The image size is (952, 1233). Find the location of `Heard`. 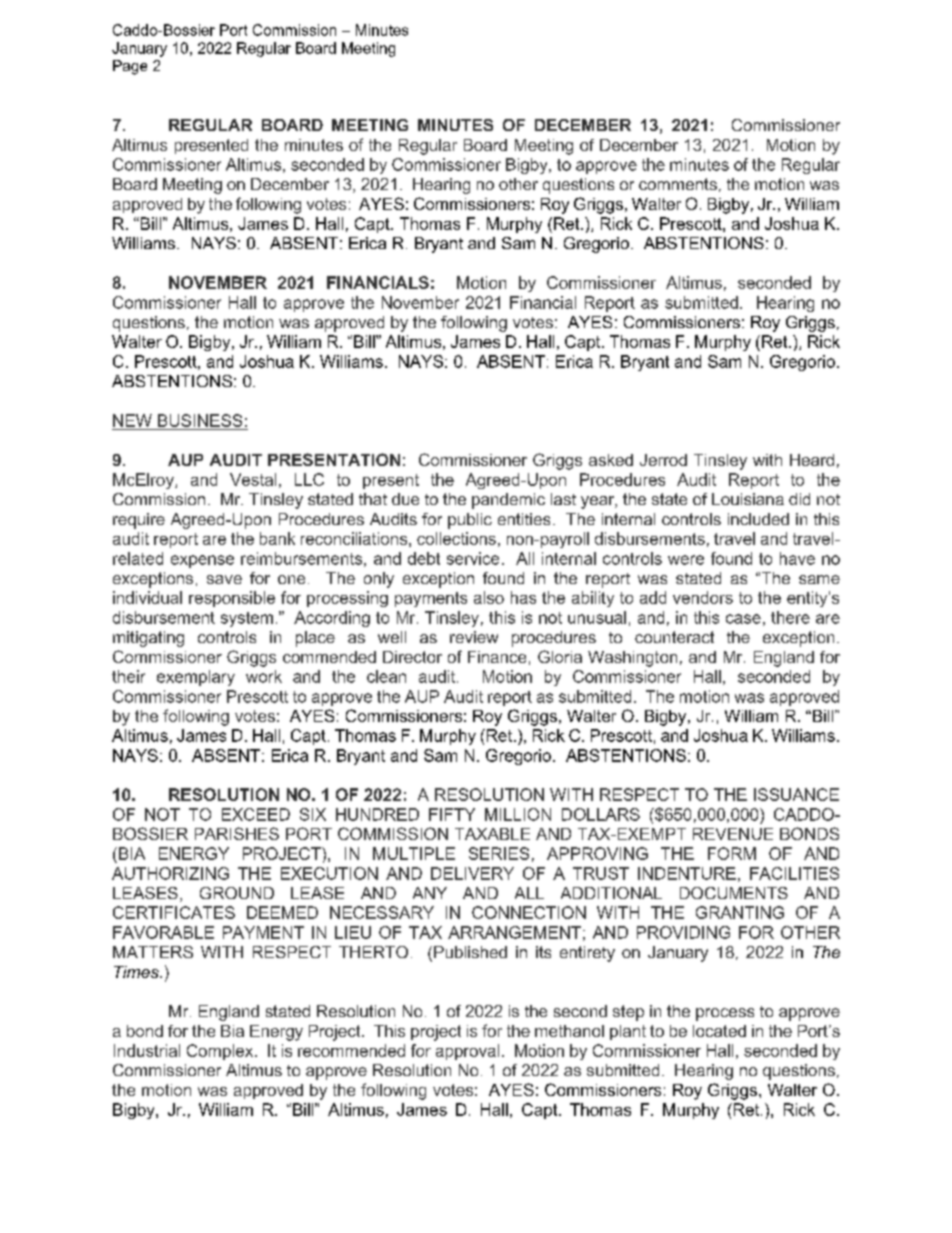

Heard is located at coordinates (812, 460).
